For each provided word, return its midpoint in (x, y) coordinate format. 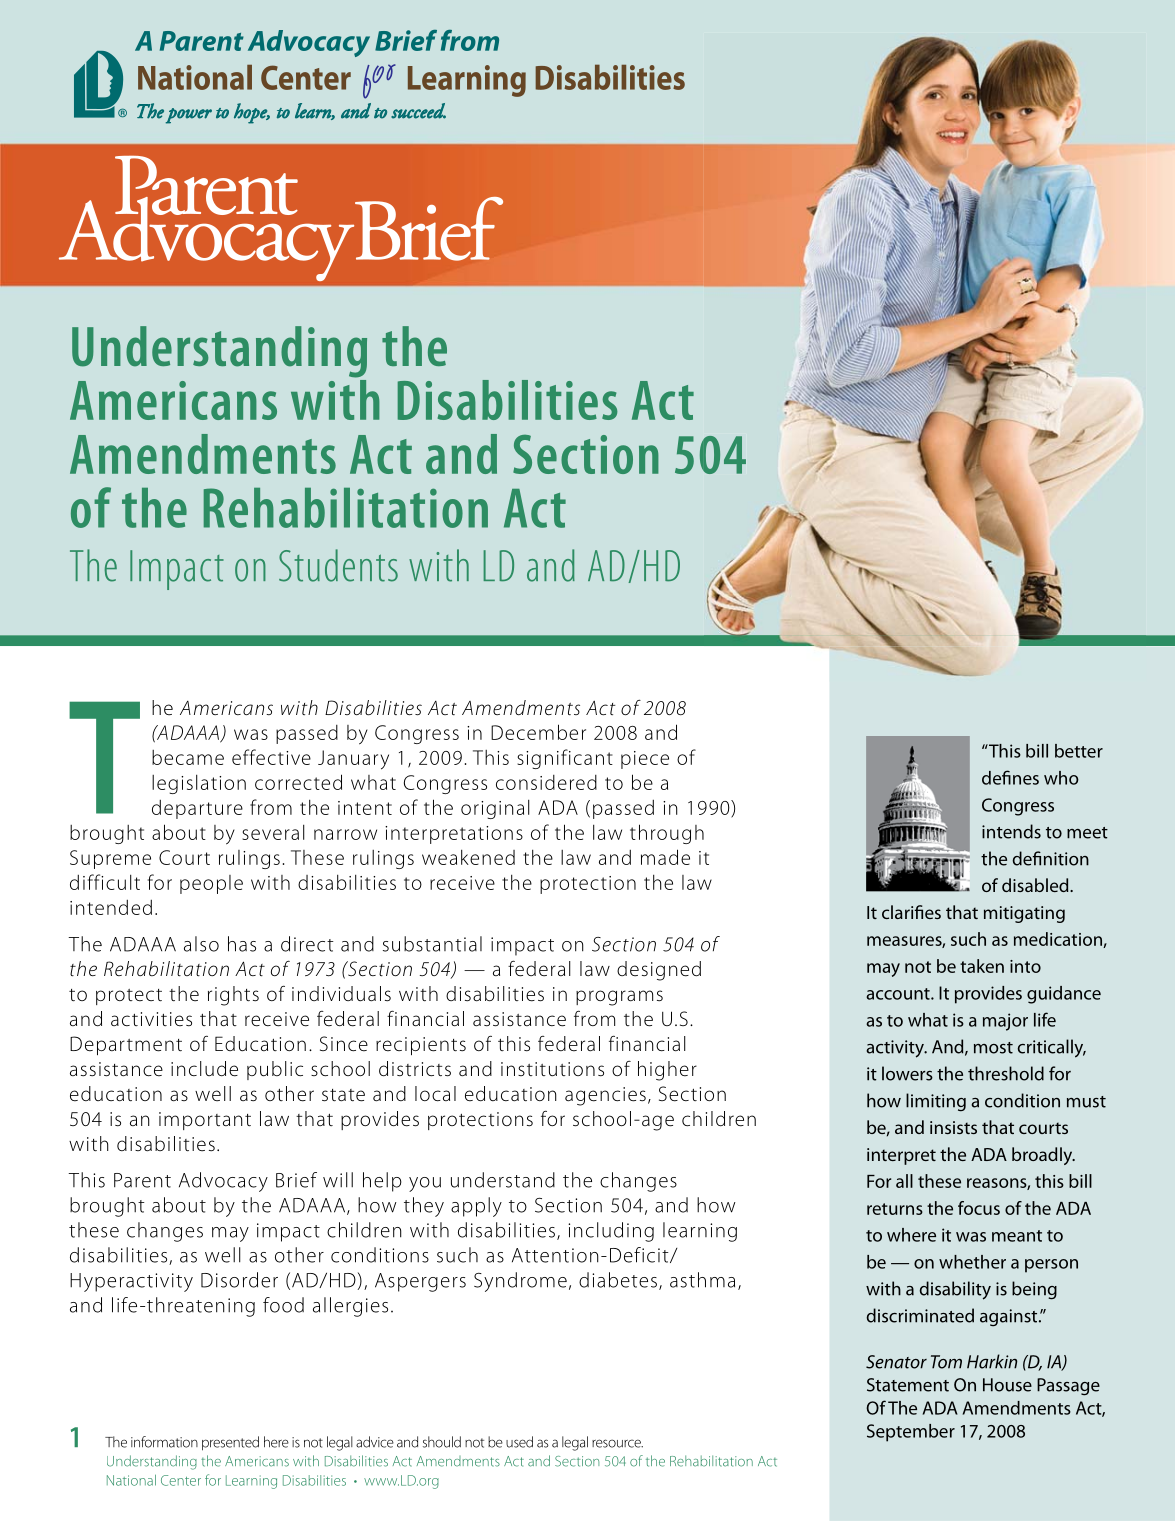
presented (230, 1443)
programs (619, 998)
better (1079, 751)
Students (338, 565)
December (538, 732)
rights (233, 996)
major (1005, 1022)
